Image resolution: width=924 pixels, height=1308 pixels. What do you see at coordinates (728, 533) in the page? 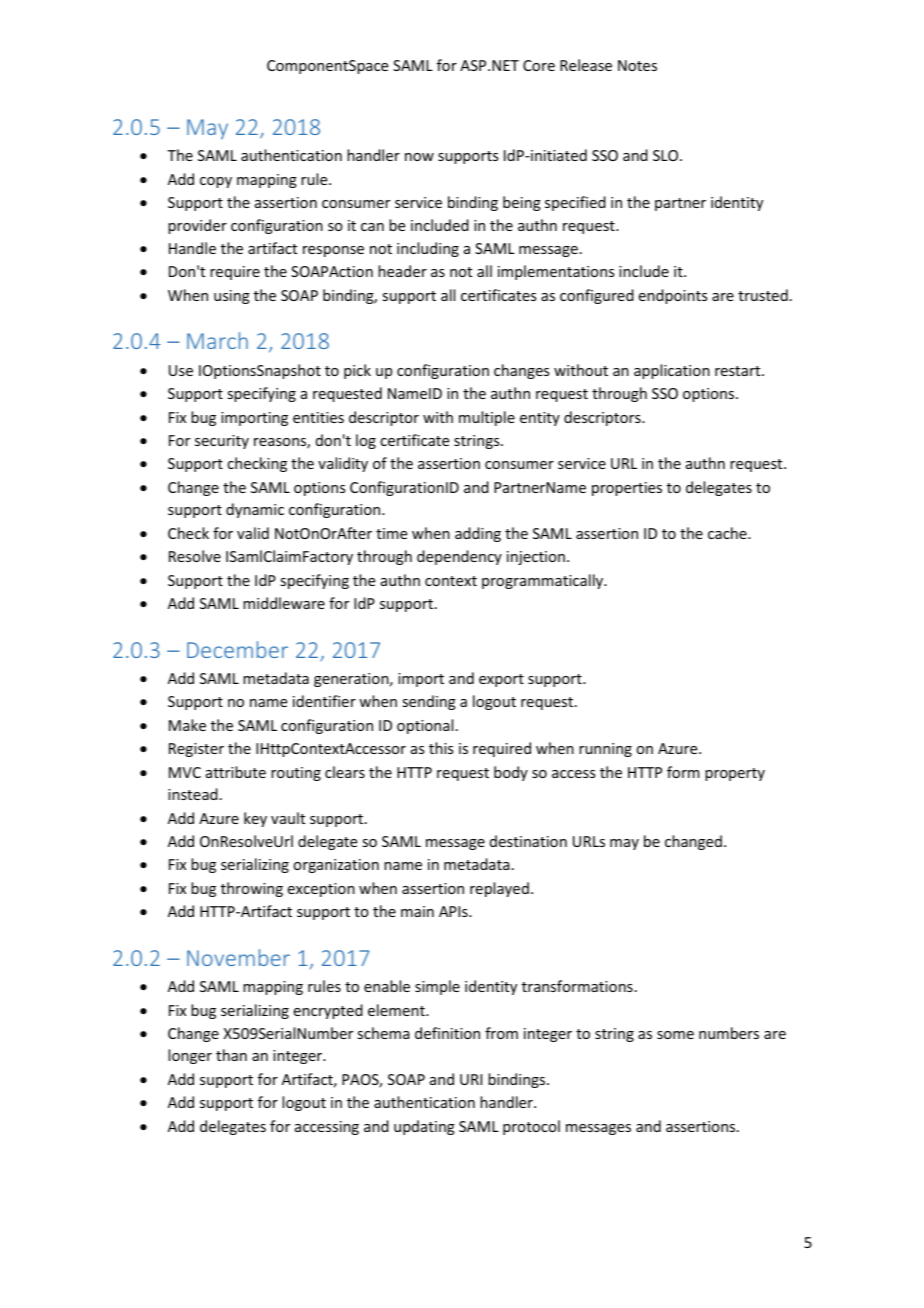
I see `cache` at bounding box center [728, 533].
